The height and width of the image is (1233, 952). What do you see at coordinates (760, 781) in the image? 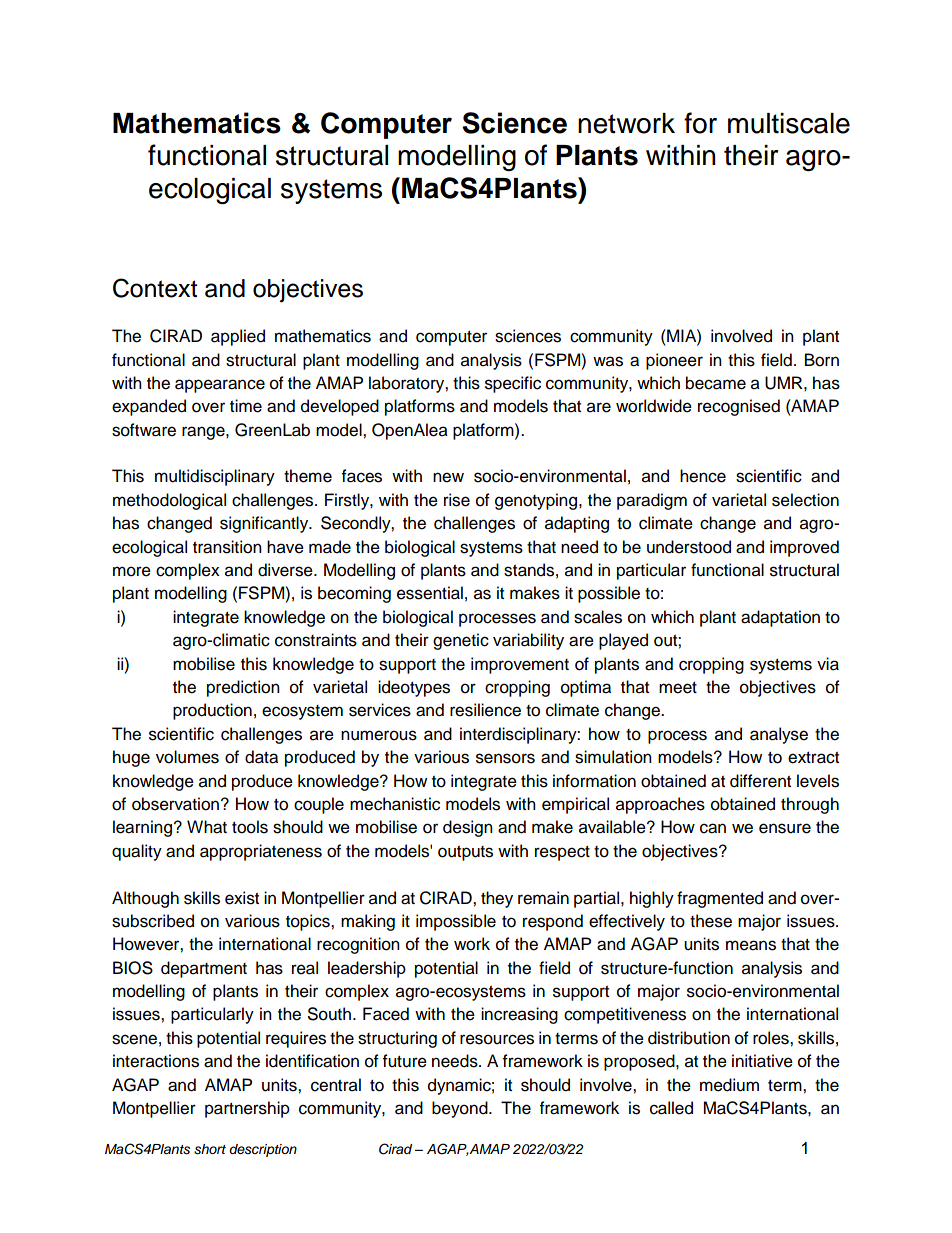
I see `different` at bounding box center [760, 781].
